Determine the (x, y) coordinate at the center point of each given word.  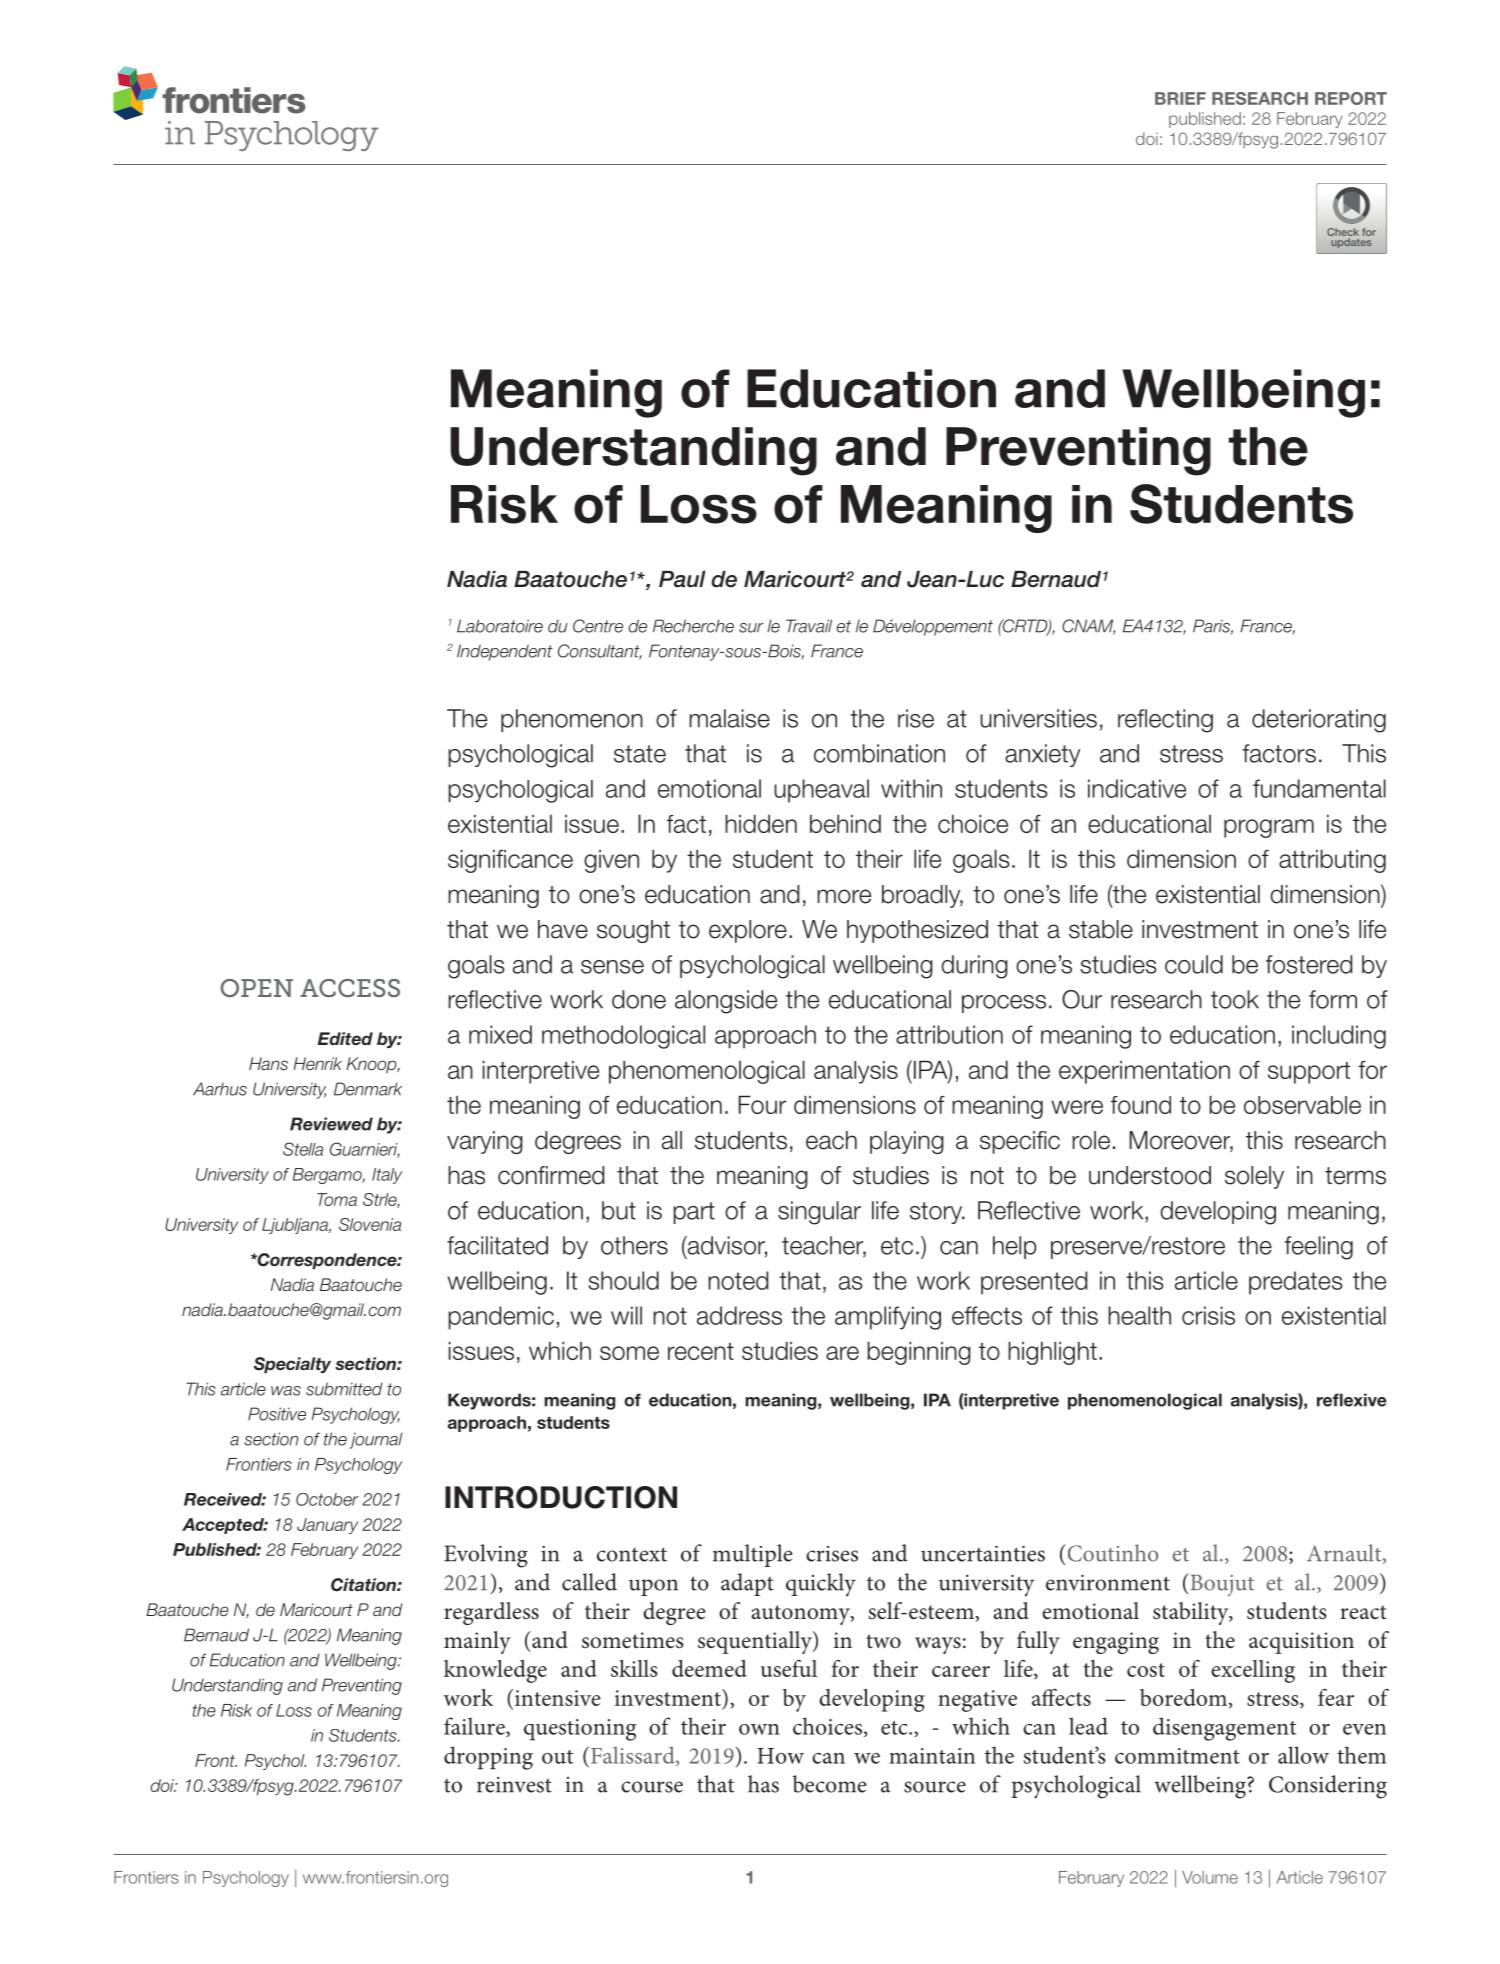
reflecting (1165, 721)
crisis (1208, 1315)
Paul (682, 579)
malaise (729, 718)
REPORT (1351, 98)
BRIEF (1180, 98)
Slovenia (370, 1224)
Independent (504, 652)
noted (738, 1280)
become (829, 1784)
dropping (488, 1758)
